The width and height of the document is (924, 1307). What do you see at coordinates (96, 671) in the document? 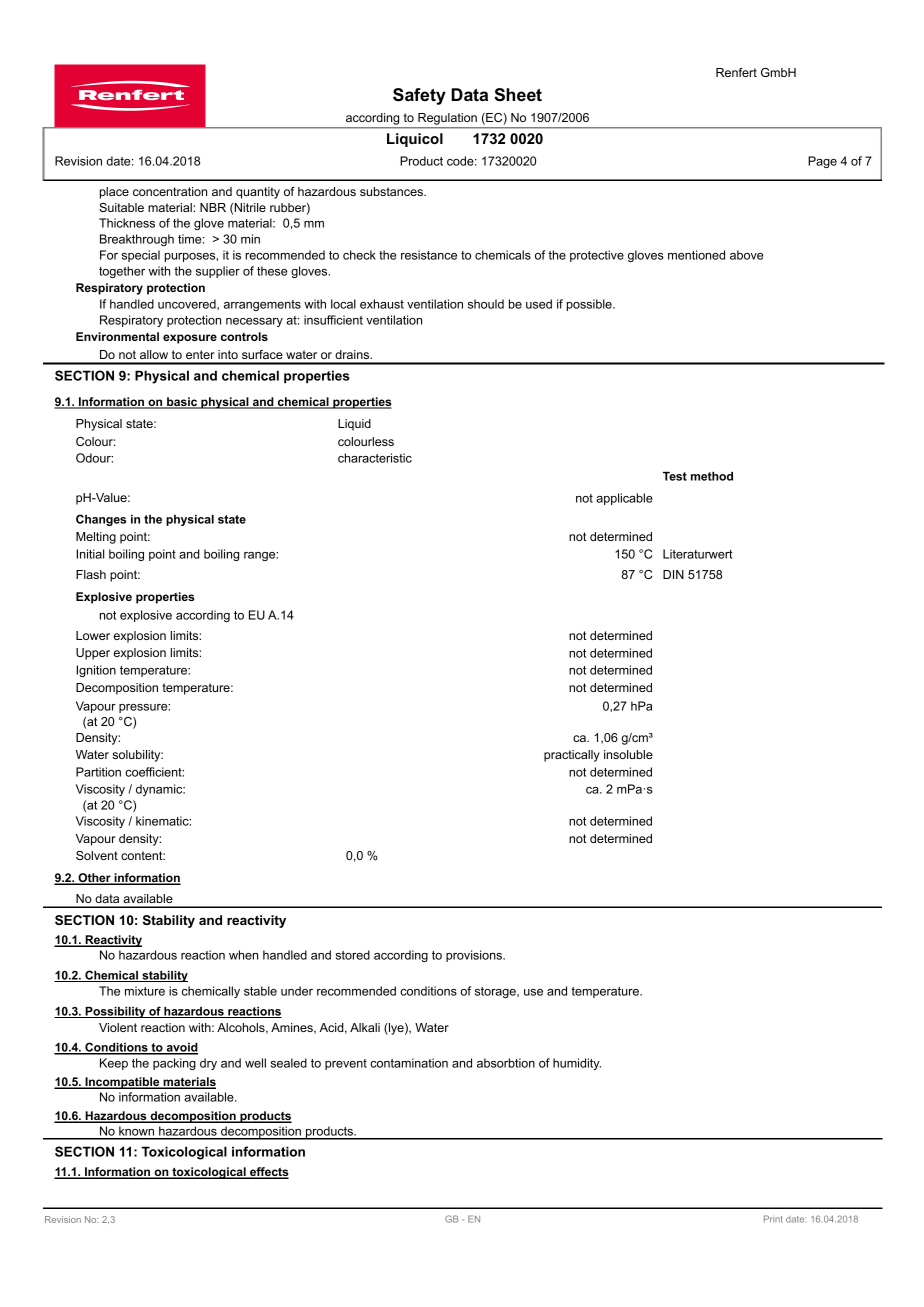
I see `Ignition` at bounding box center [96, 671].
